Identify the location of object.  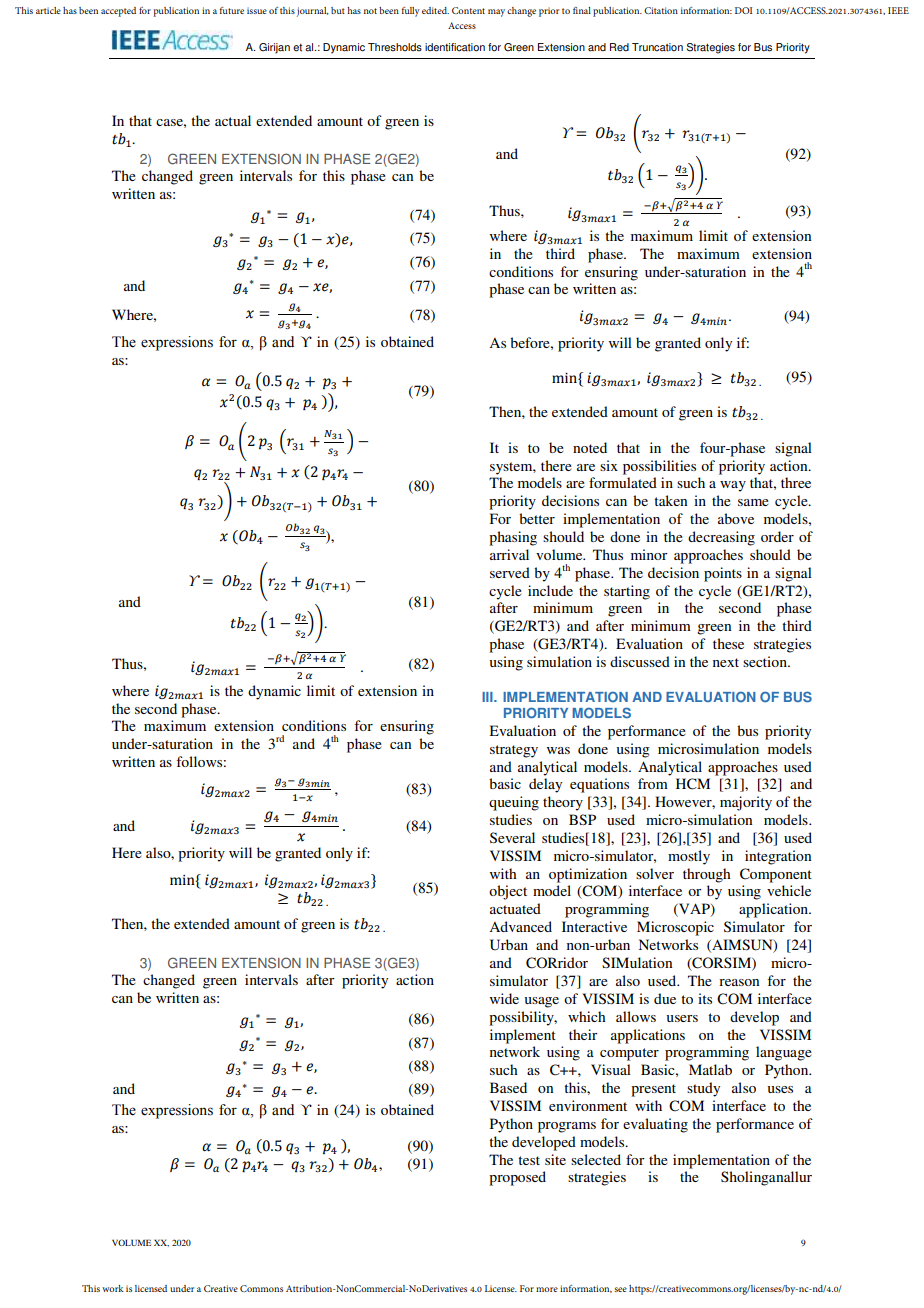
(508, 892).
